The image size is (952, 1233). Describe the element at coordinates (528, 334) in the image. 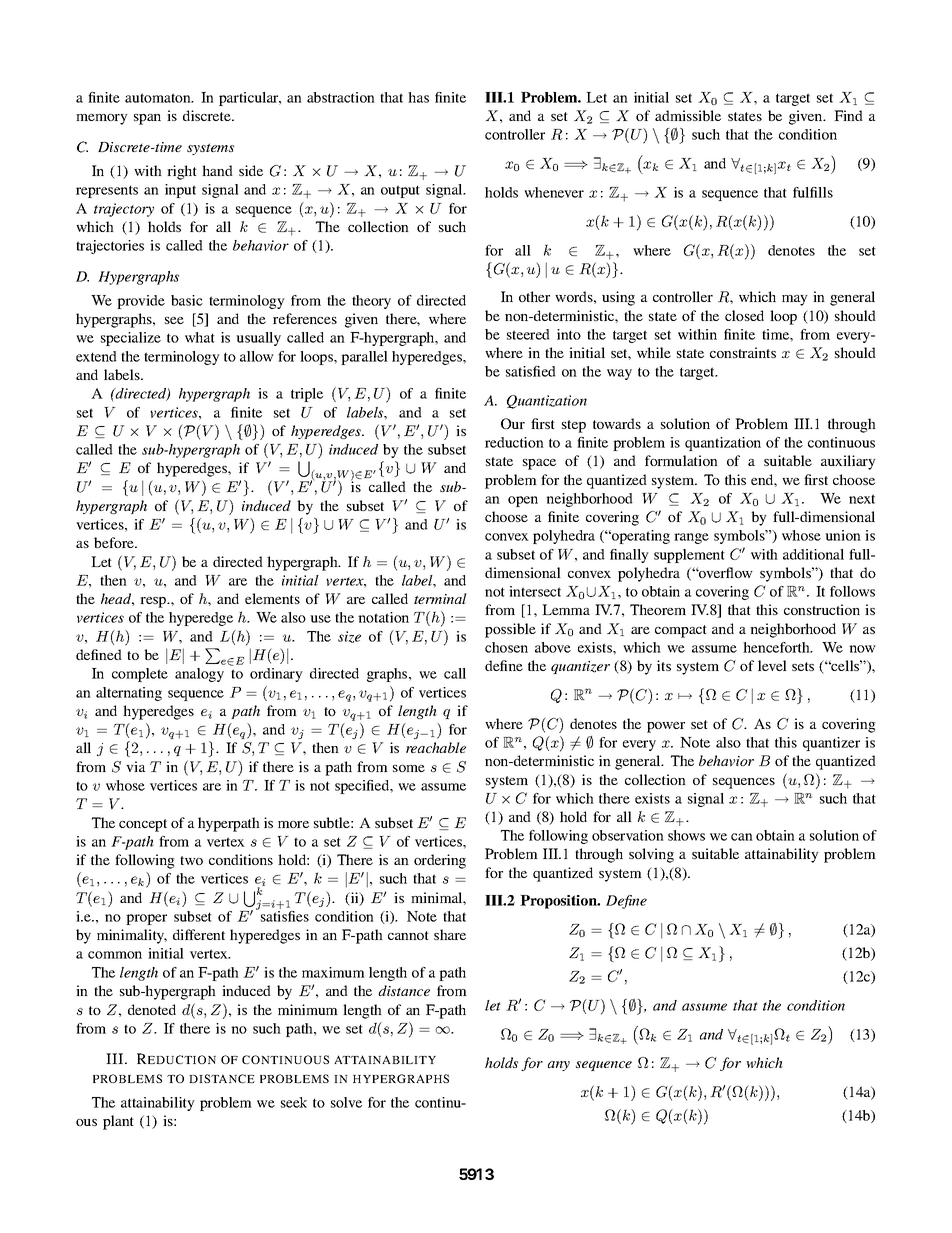

I see `steered` at that location.
